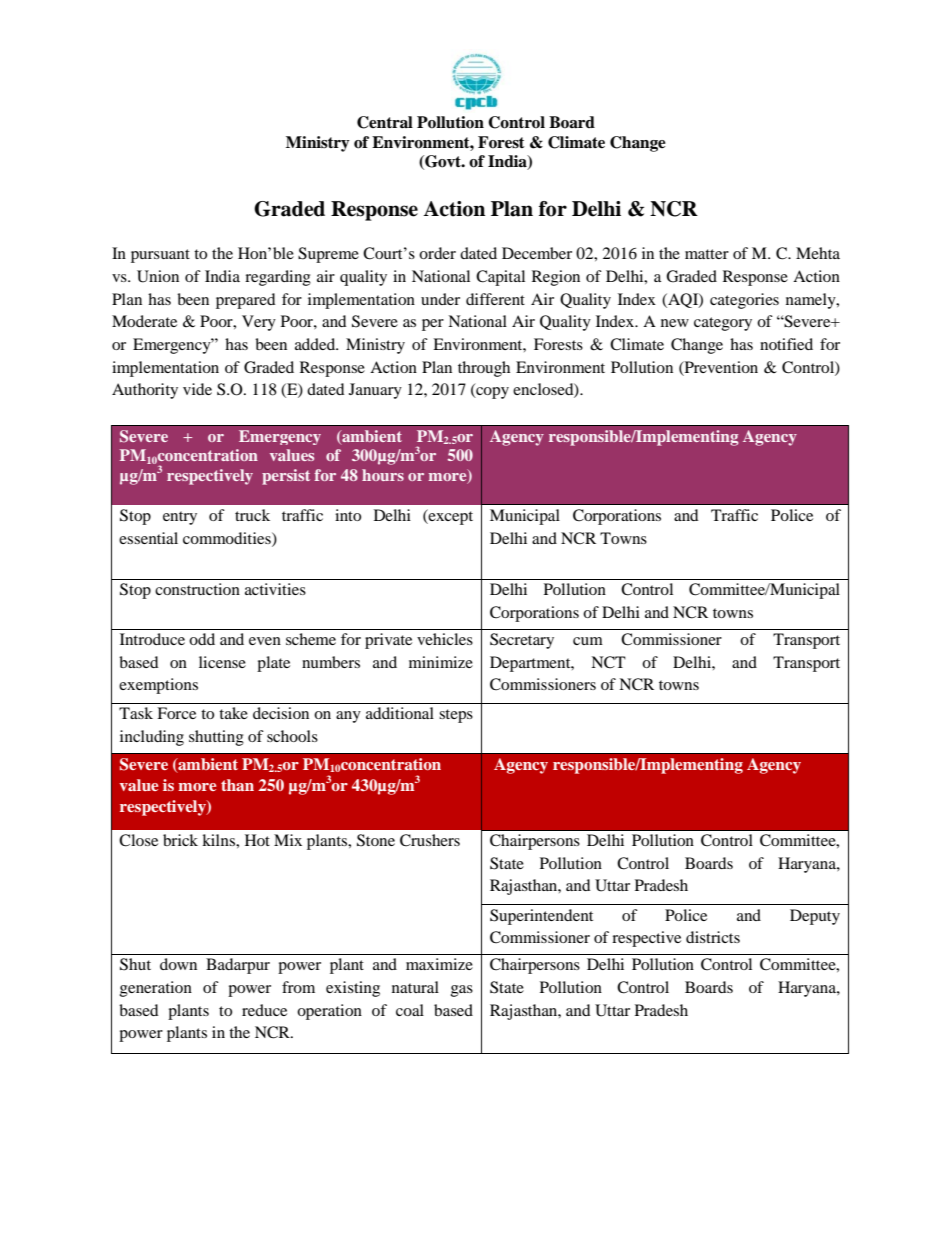  I want to click on cum, so click(588, 641).
